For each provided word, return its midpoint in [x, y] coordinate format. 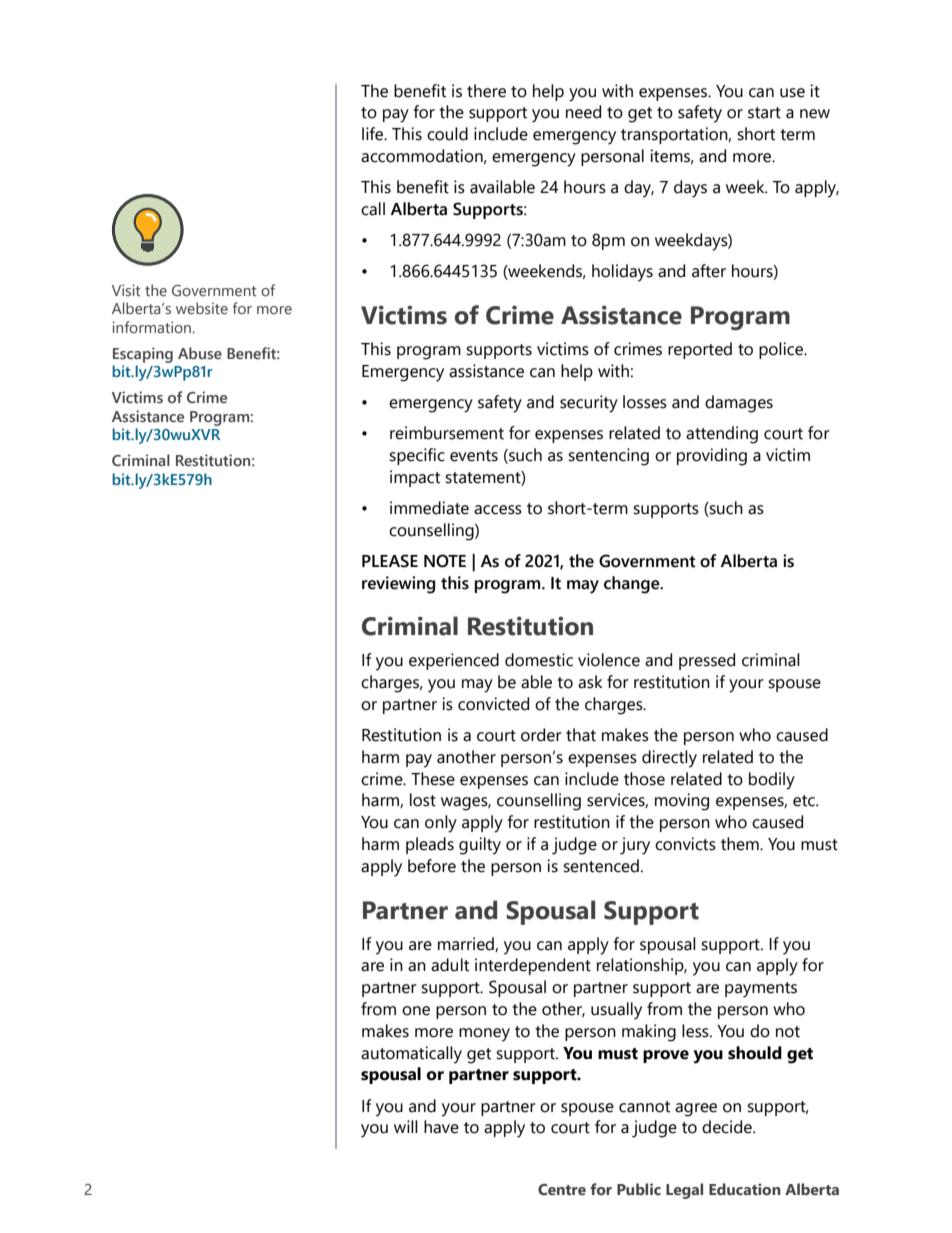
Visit [126, 290]
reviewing [398, 585]
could [447, 134]
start [764, 113]
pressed [707, 661]
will [406, 1126]
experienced [454, 661]
